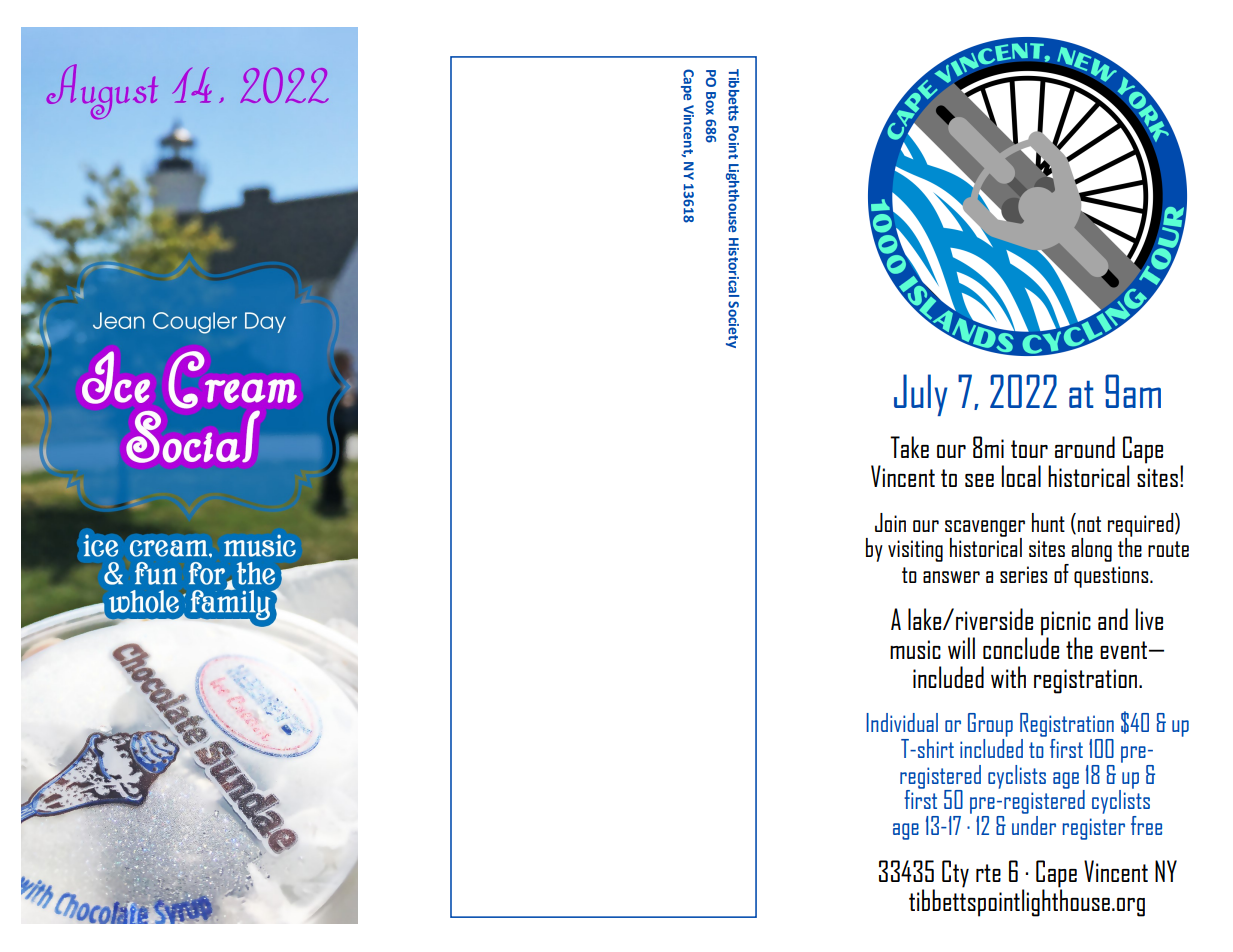 The width and height of the document is (1233, 952). I want to click on around, so click(1085, 447).
